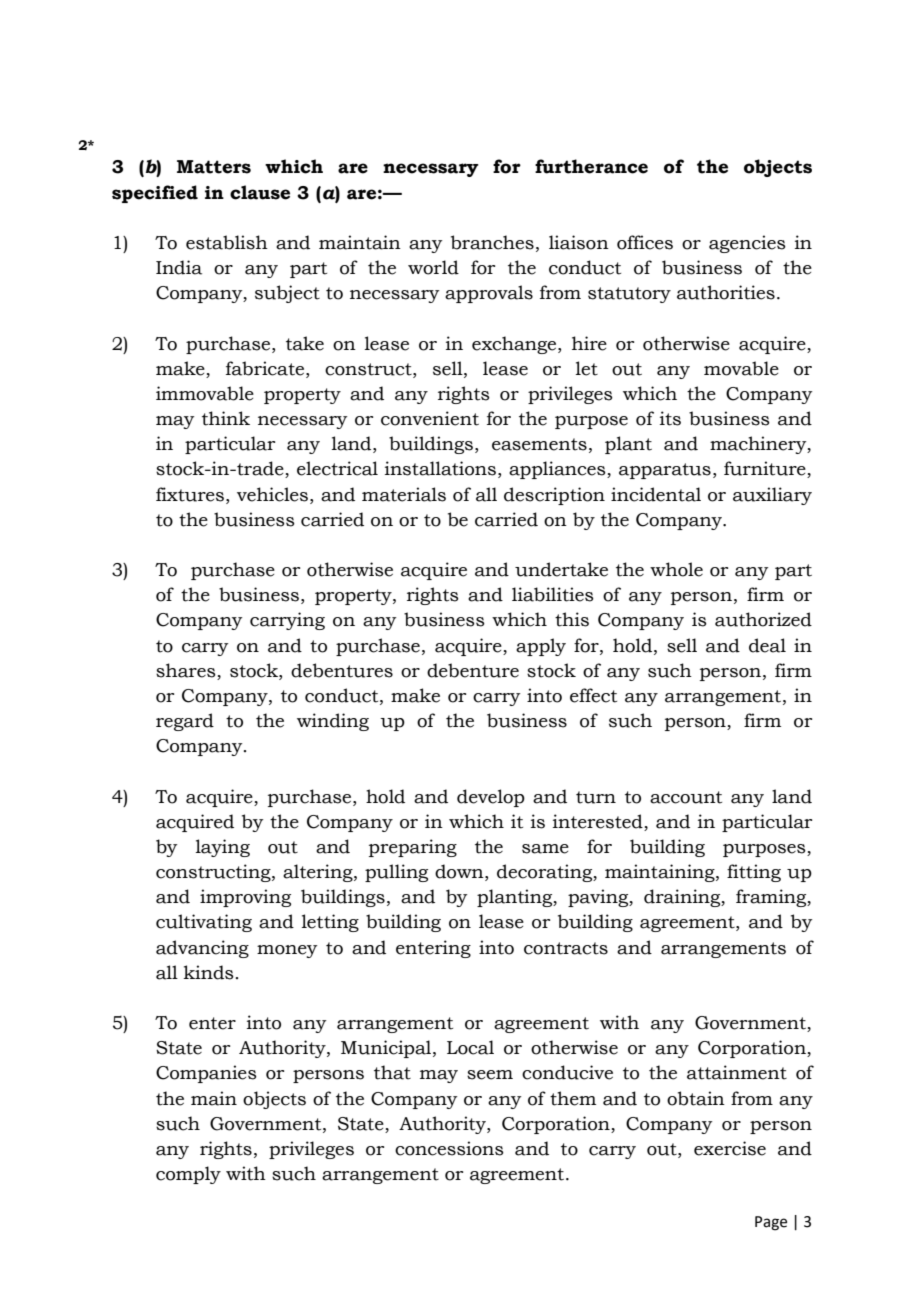 Image resolution: width=924 pixels, height=1308 pixels. Describe the element at coordinates (449, 1148) in the image. I see `concessions` at that location.
